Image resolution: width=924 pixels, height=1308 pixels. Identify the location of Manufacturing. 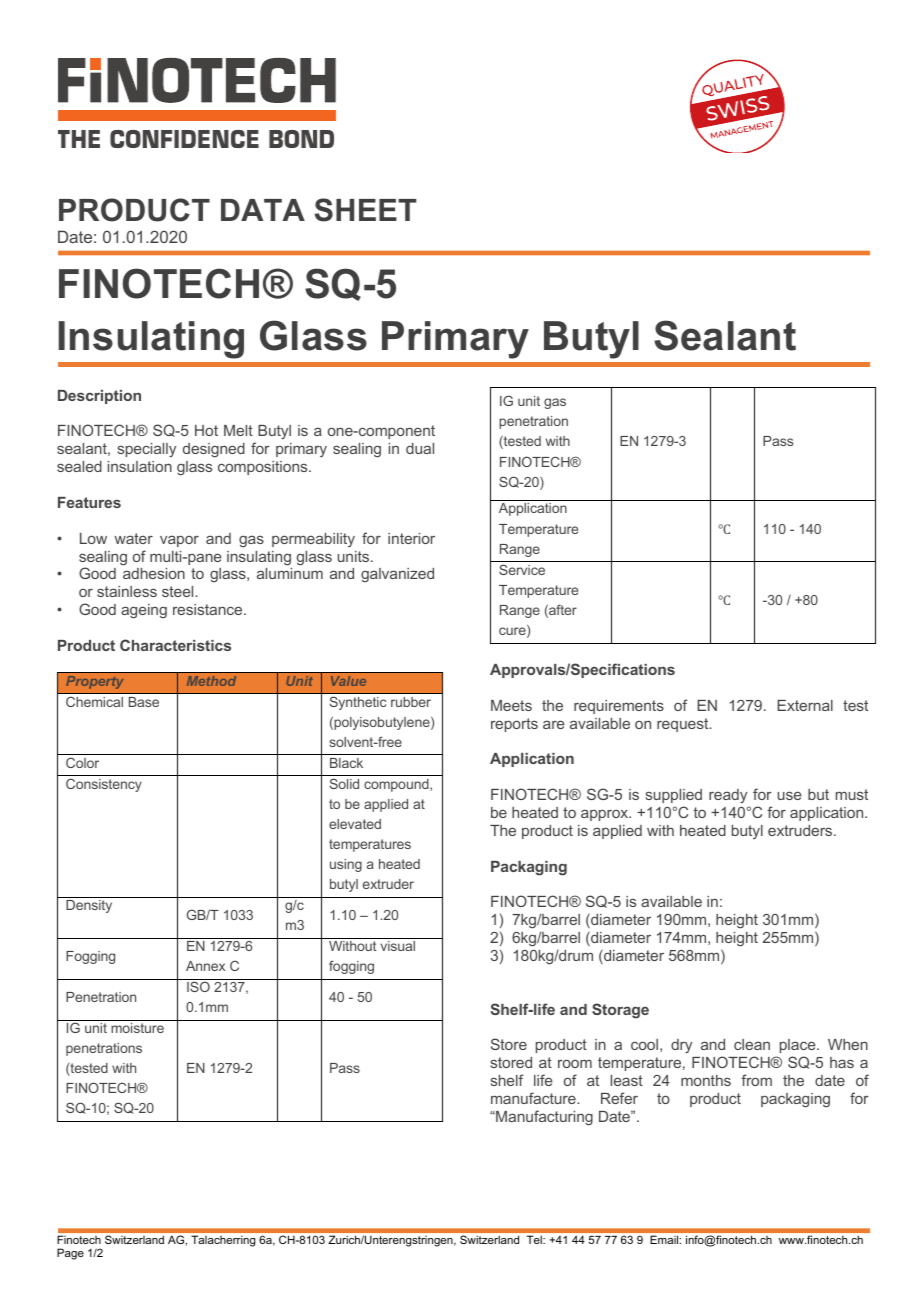
(543, 1118).
